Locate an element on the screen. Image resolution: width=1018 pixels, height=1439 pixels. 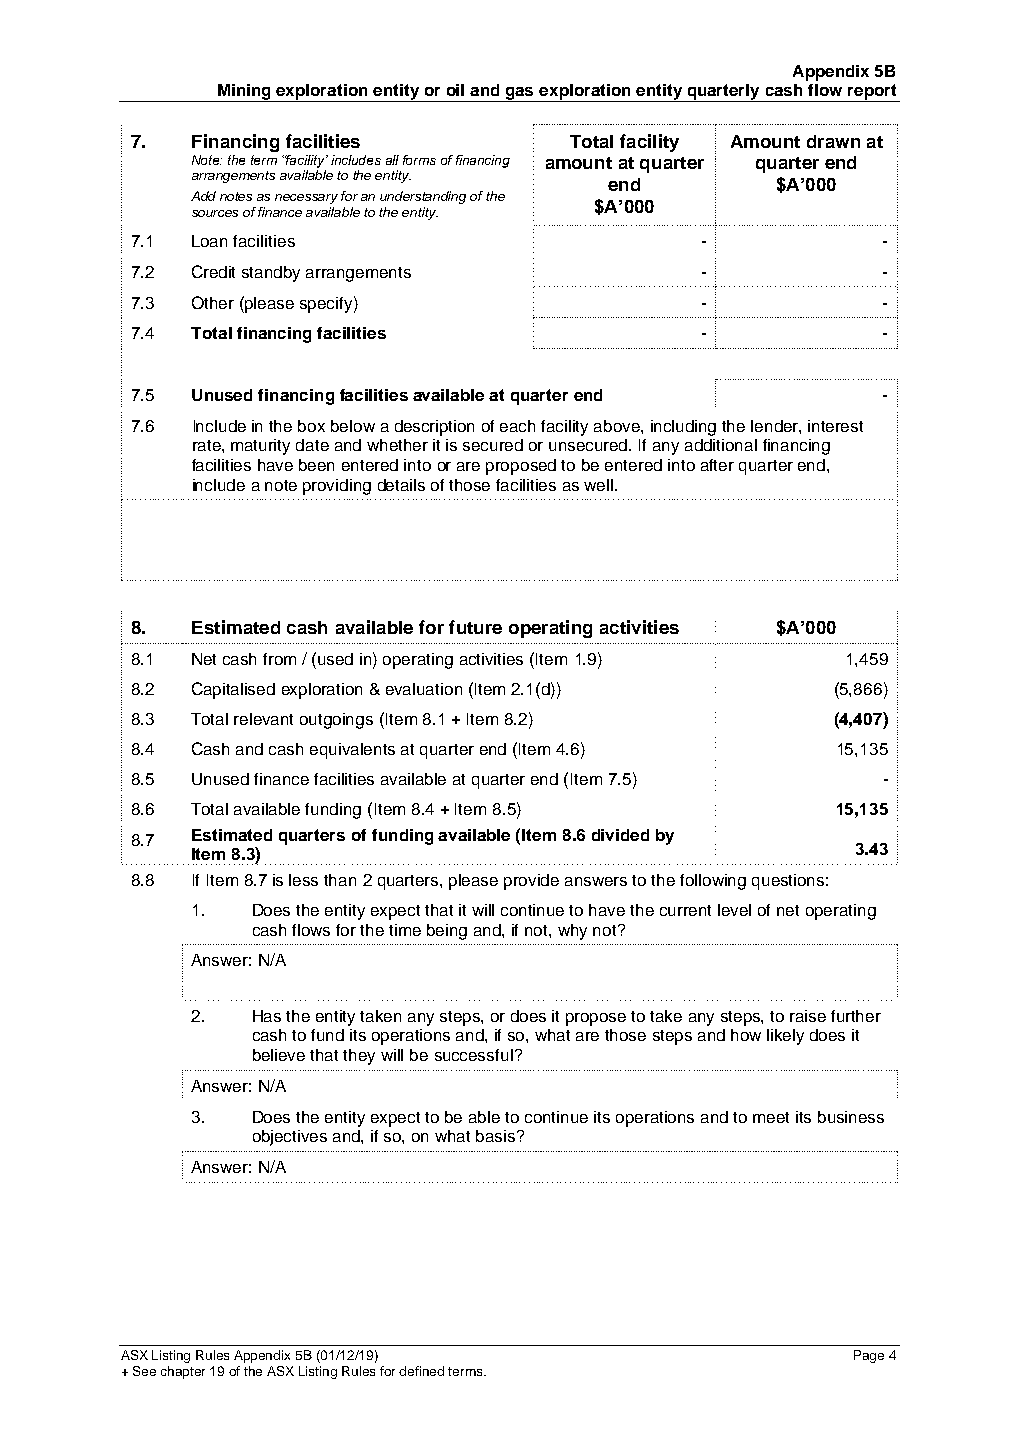
drawn is located at coordinates (833, 141).
